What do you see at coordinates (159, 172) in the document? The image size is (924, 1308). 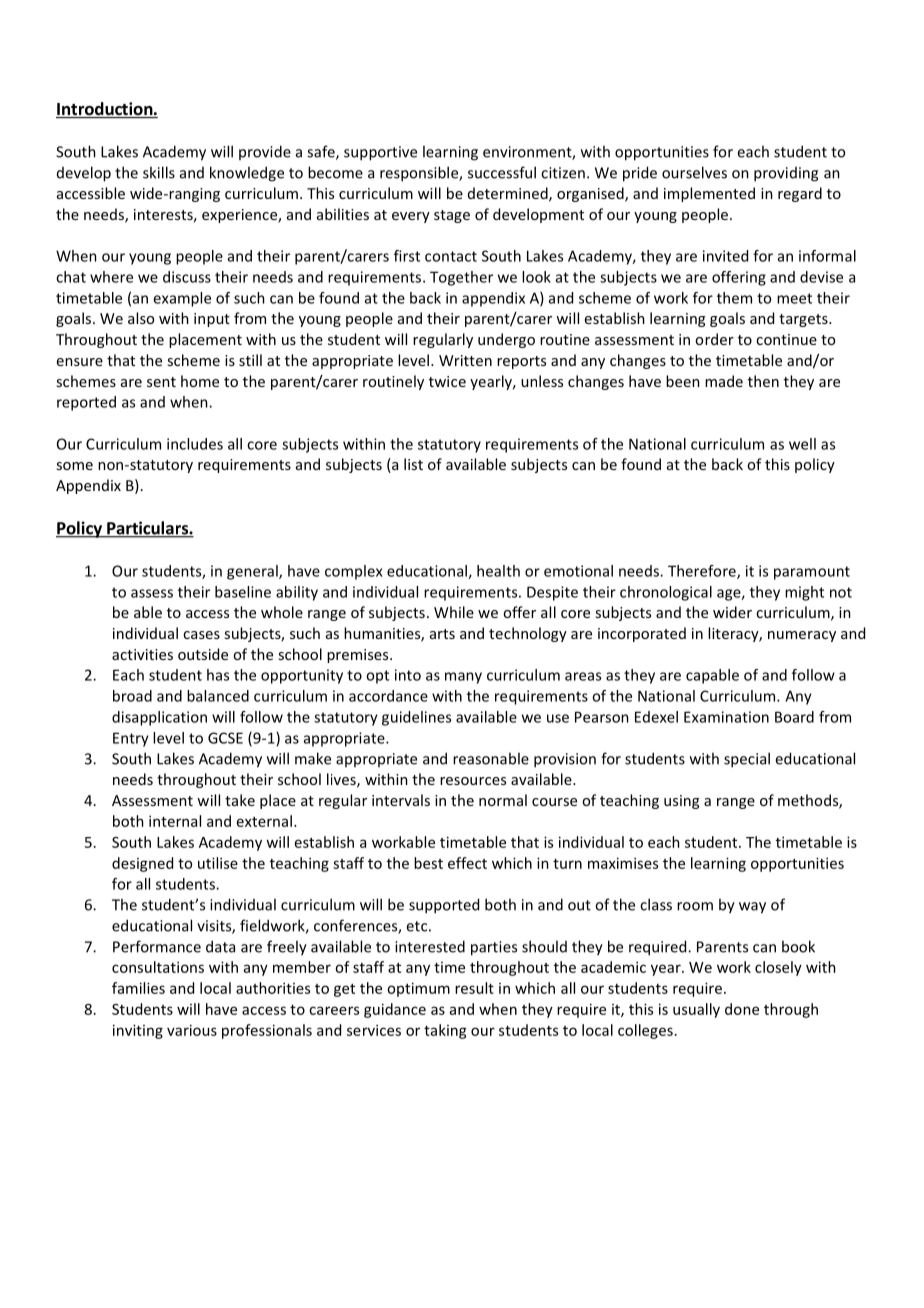 I see `skills` at bounding box center [159, 172].
